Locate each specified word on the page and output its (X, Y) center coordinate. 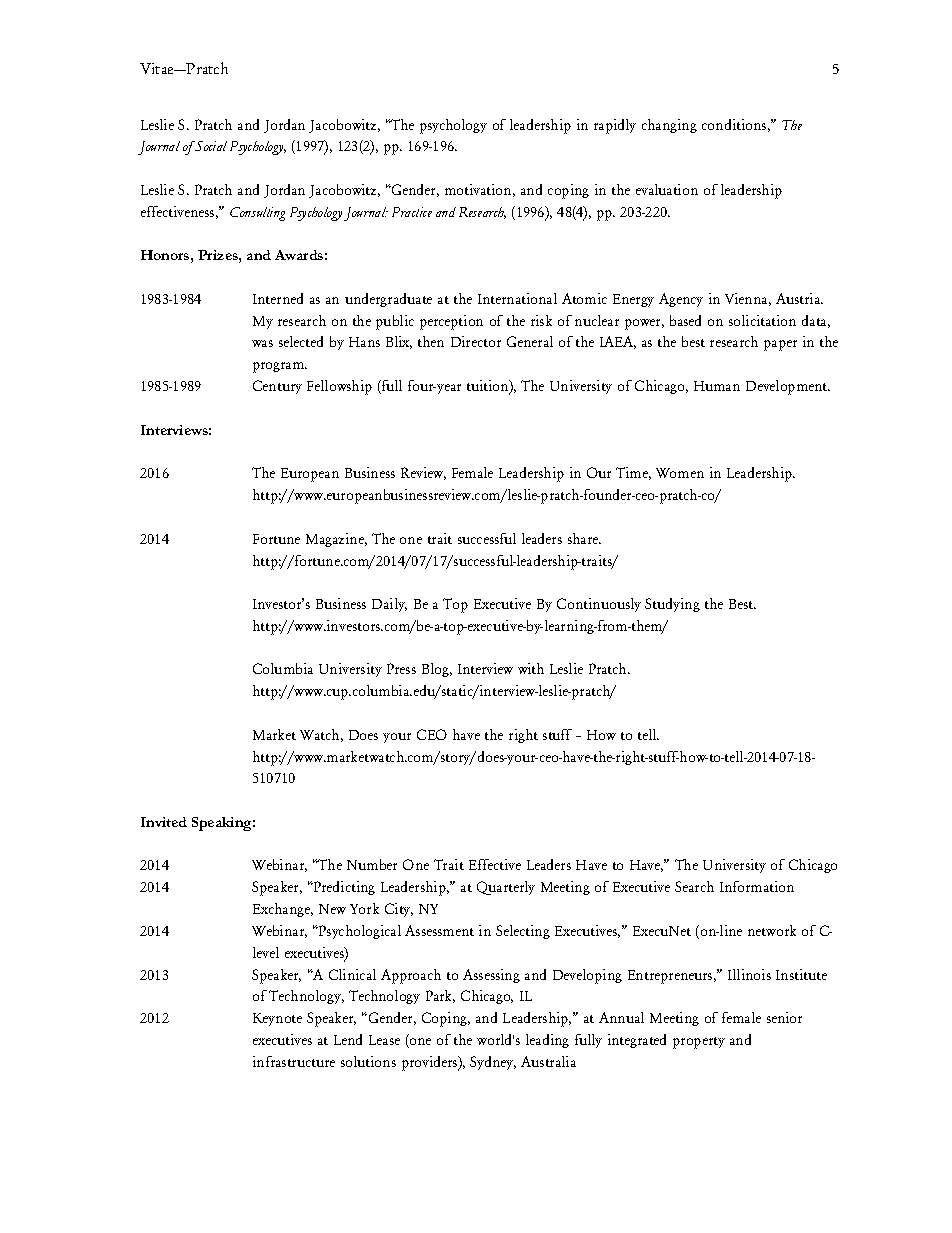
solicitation (762, 320)
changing (669, 126)
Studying (672, 605)
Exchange (283, 910)
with (531, 668)
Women (680, 473)
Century (277, 387)
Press (401, 668)
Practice (412, 212)
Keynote (277, 1019)
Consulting (257, 214)
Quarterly (506, 888)
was (262, 343)
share (584, 538)
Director (476, 341)
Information (757, 886)
